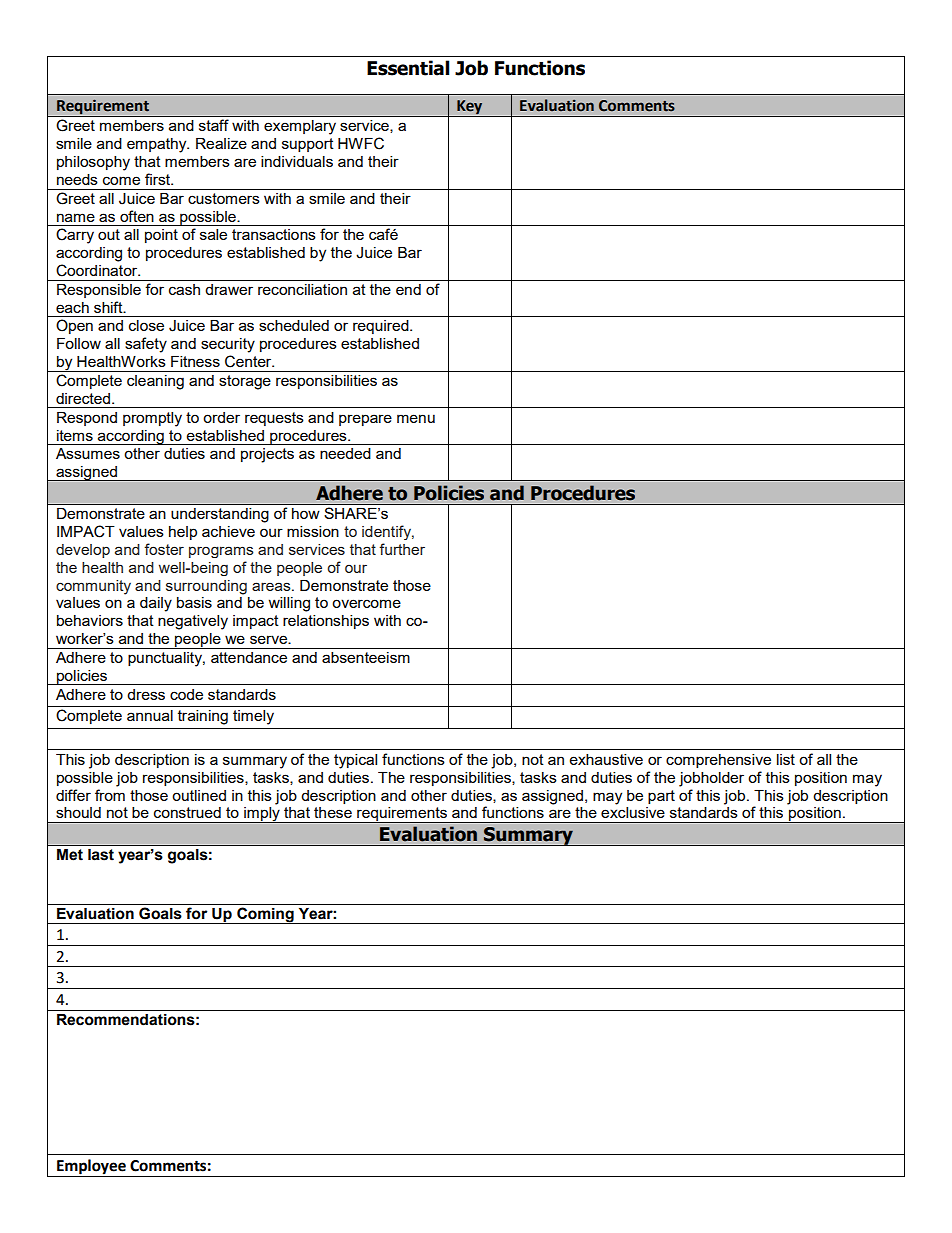 This document has width=952, height=1233. I want to click on dress, so click(146, 694).
